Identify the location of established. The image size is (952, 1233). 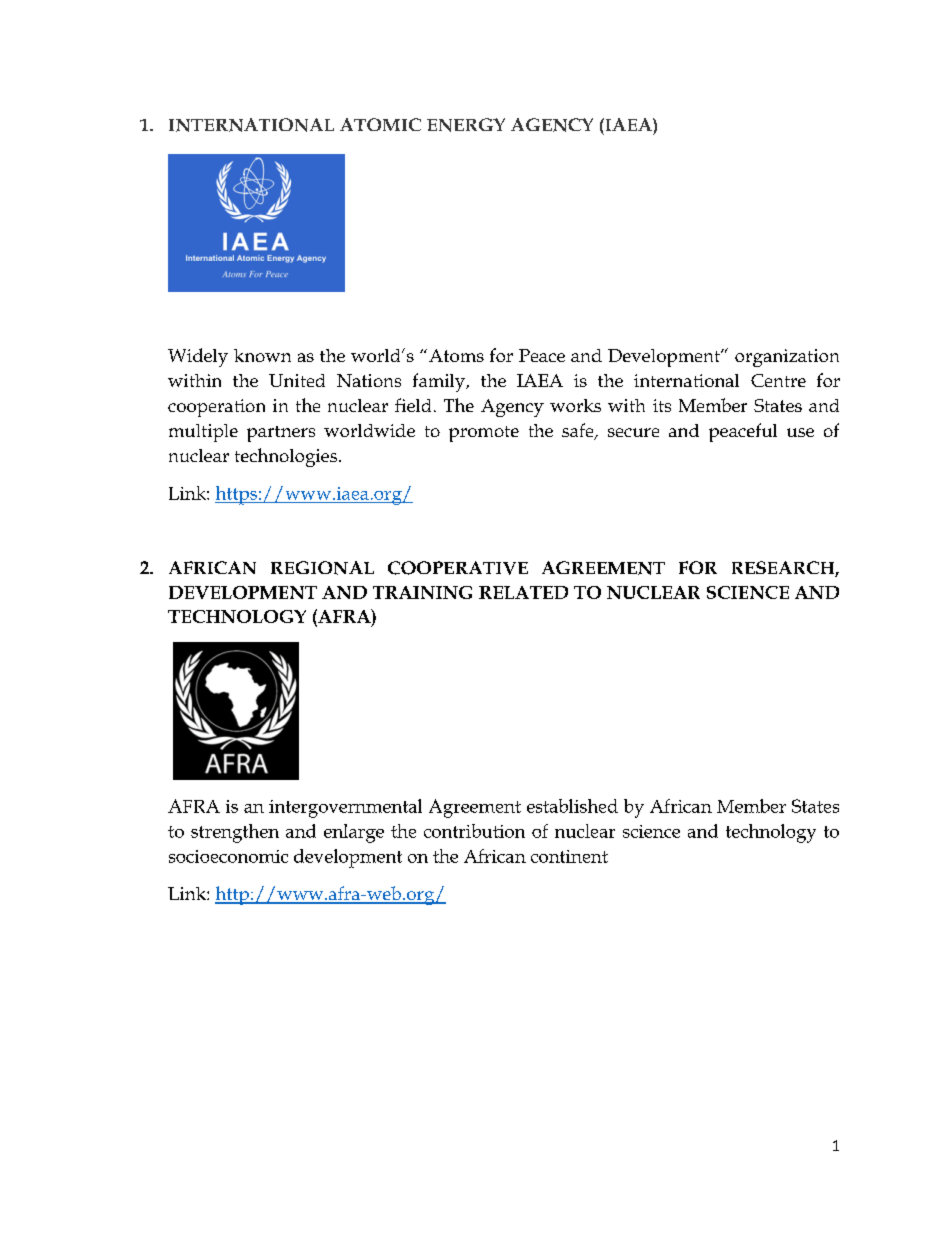
(572, 806).
